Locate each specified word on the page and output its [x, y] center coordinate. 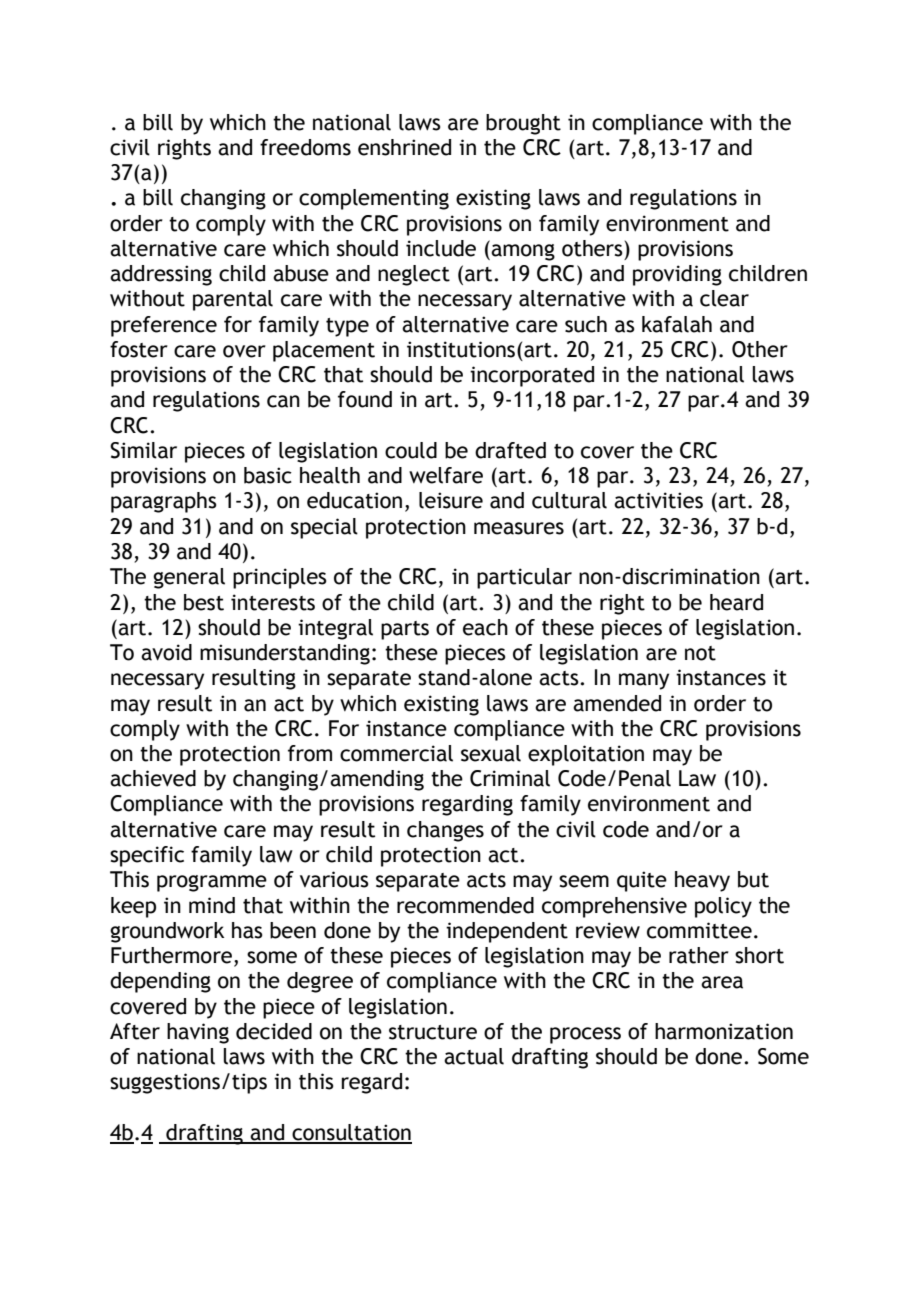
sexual [491, 753]
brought [523, 124]
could [411, 450]
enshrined [404, 147]
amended [617, 703]
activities [658, 500]
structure [433, 1032]
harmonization [724, 1031]
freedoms [305, 147]
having [198, 1033]
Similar [143, 450]
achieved [153, 778]
